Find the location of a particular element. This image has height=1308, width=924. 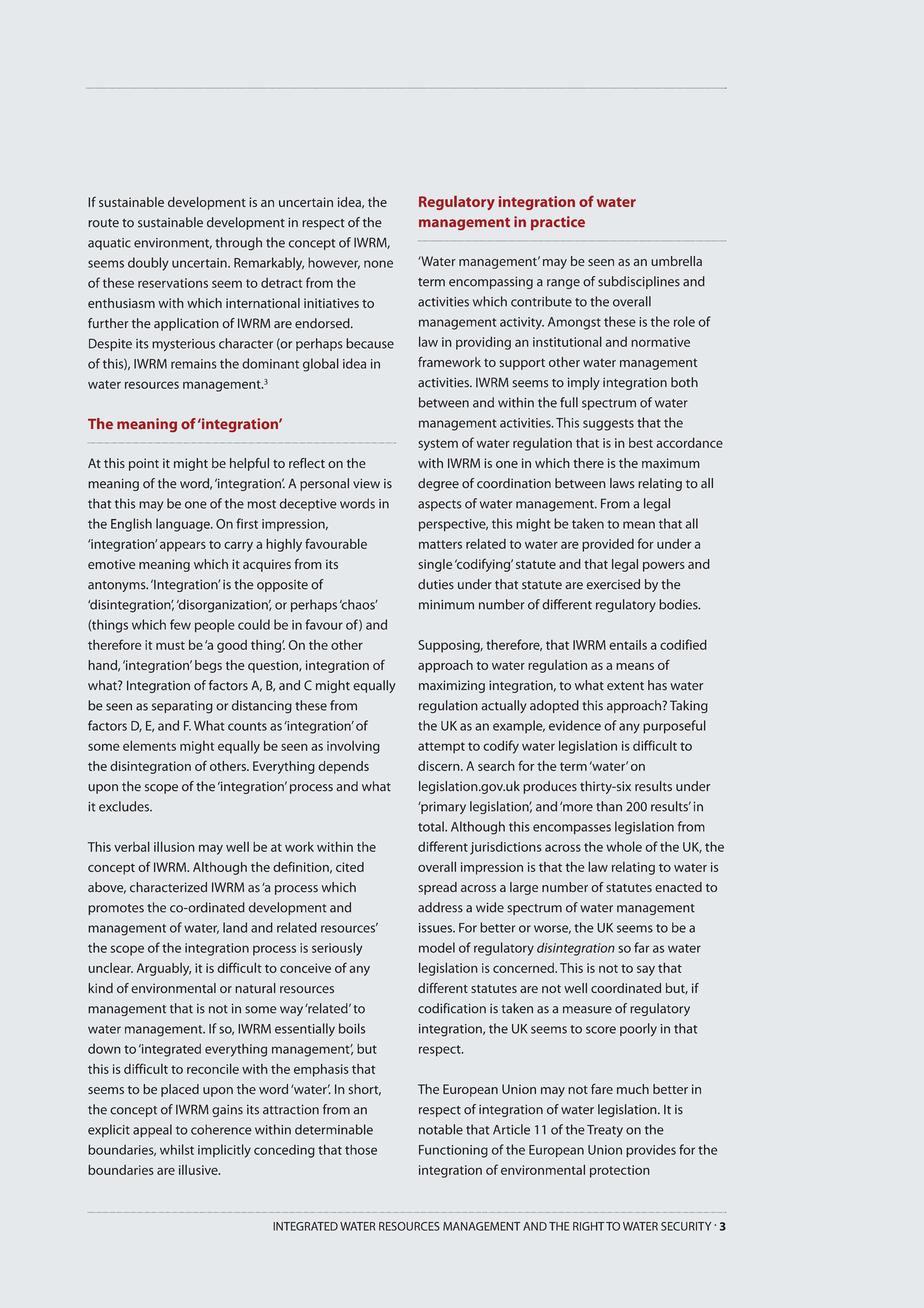

protection is located at coordinates (620, 1171).
